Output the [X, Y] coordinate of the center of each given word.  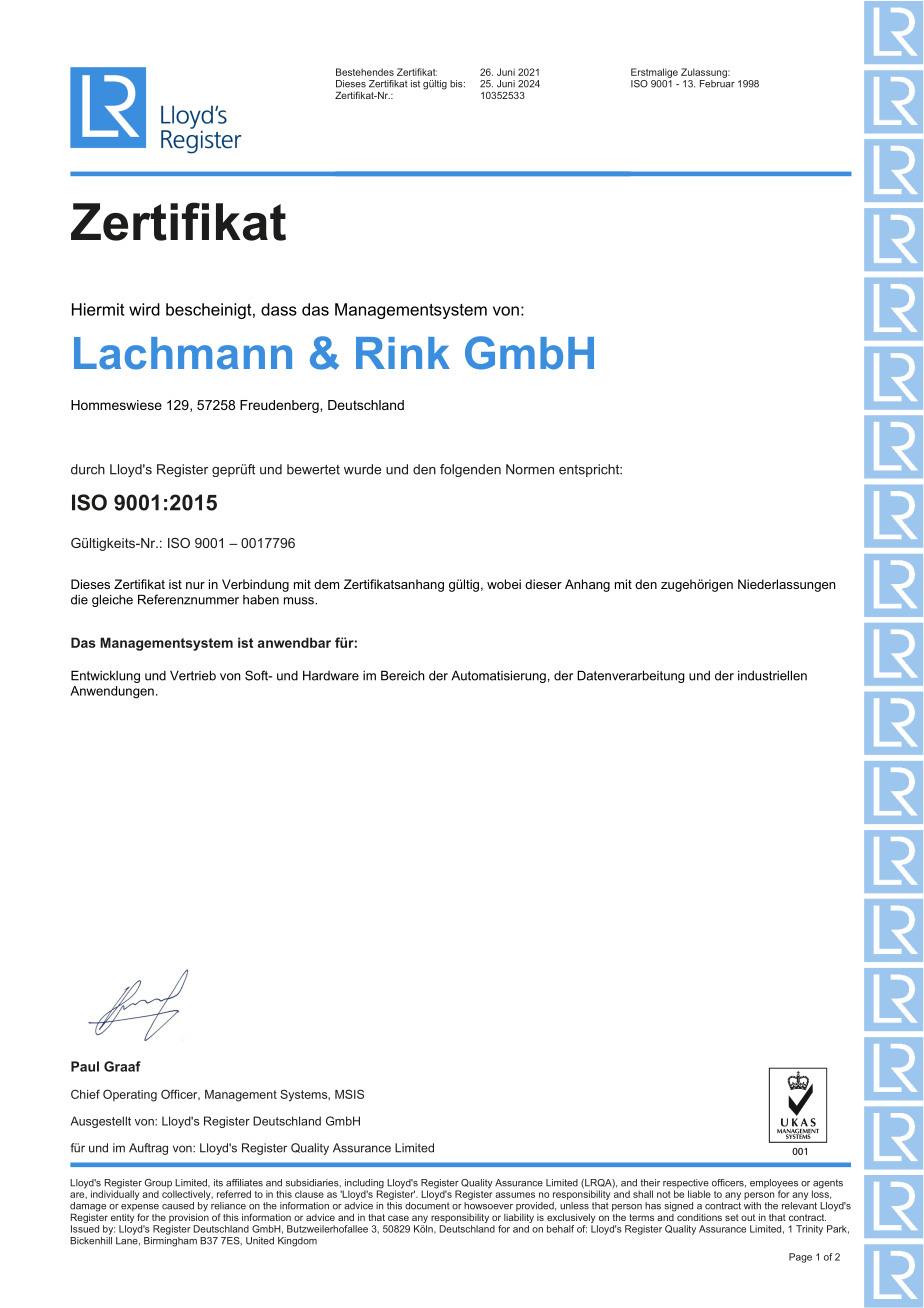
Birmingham [170, 1240]
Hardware [331, 676]
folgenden [470, 470]
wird [144, 309]
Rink [403, 353]
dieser [543, 584]
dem [326, 584]
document [427, 1206]
